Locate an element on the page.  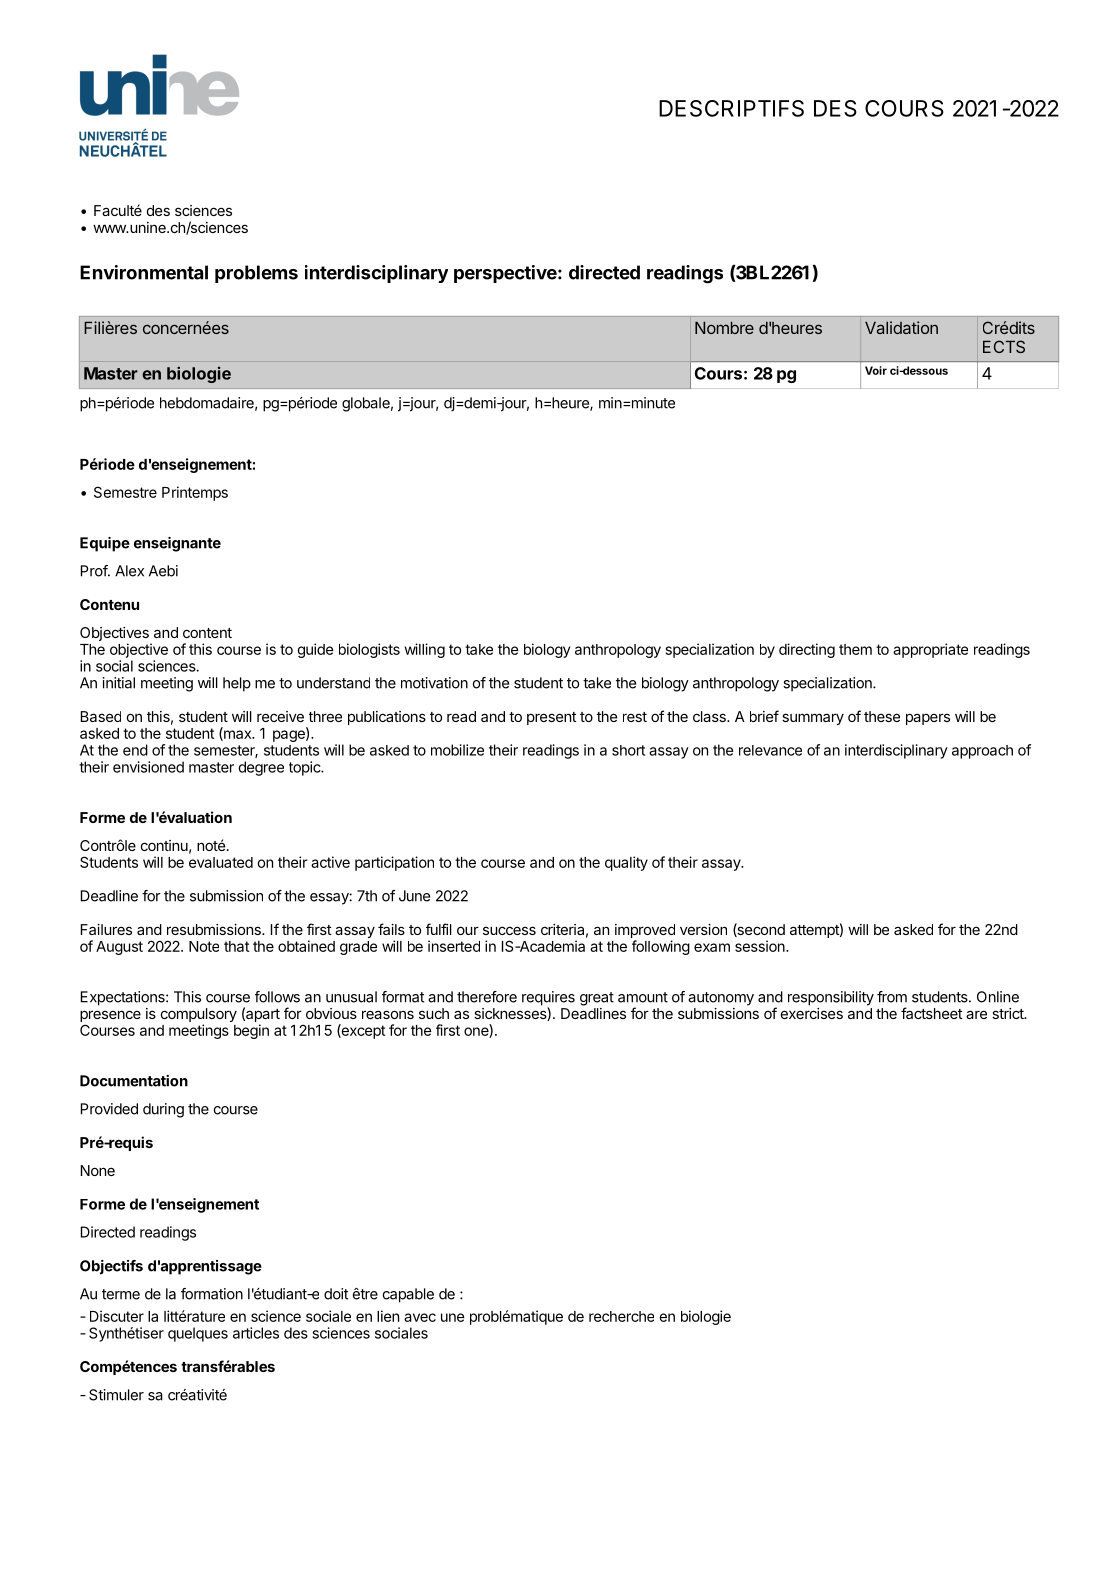
articles is located at coordinates (256, 1333).
